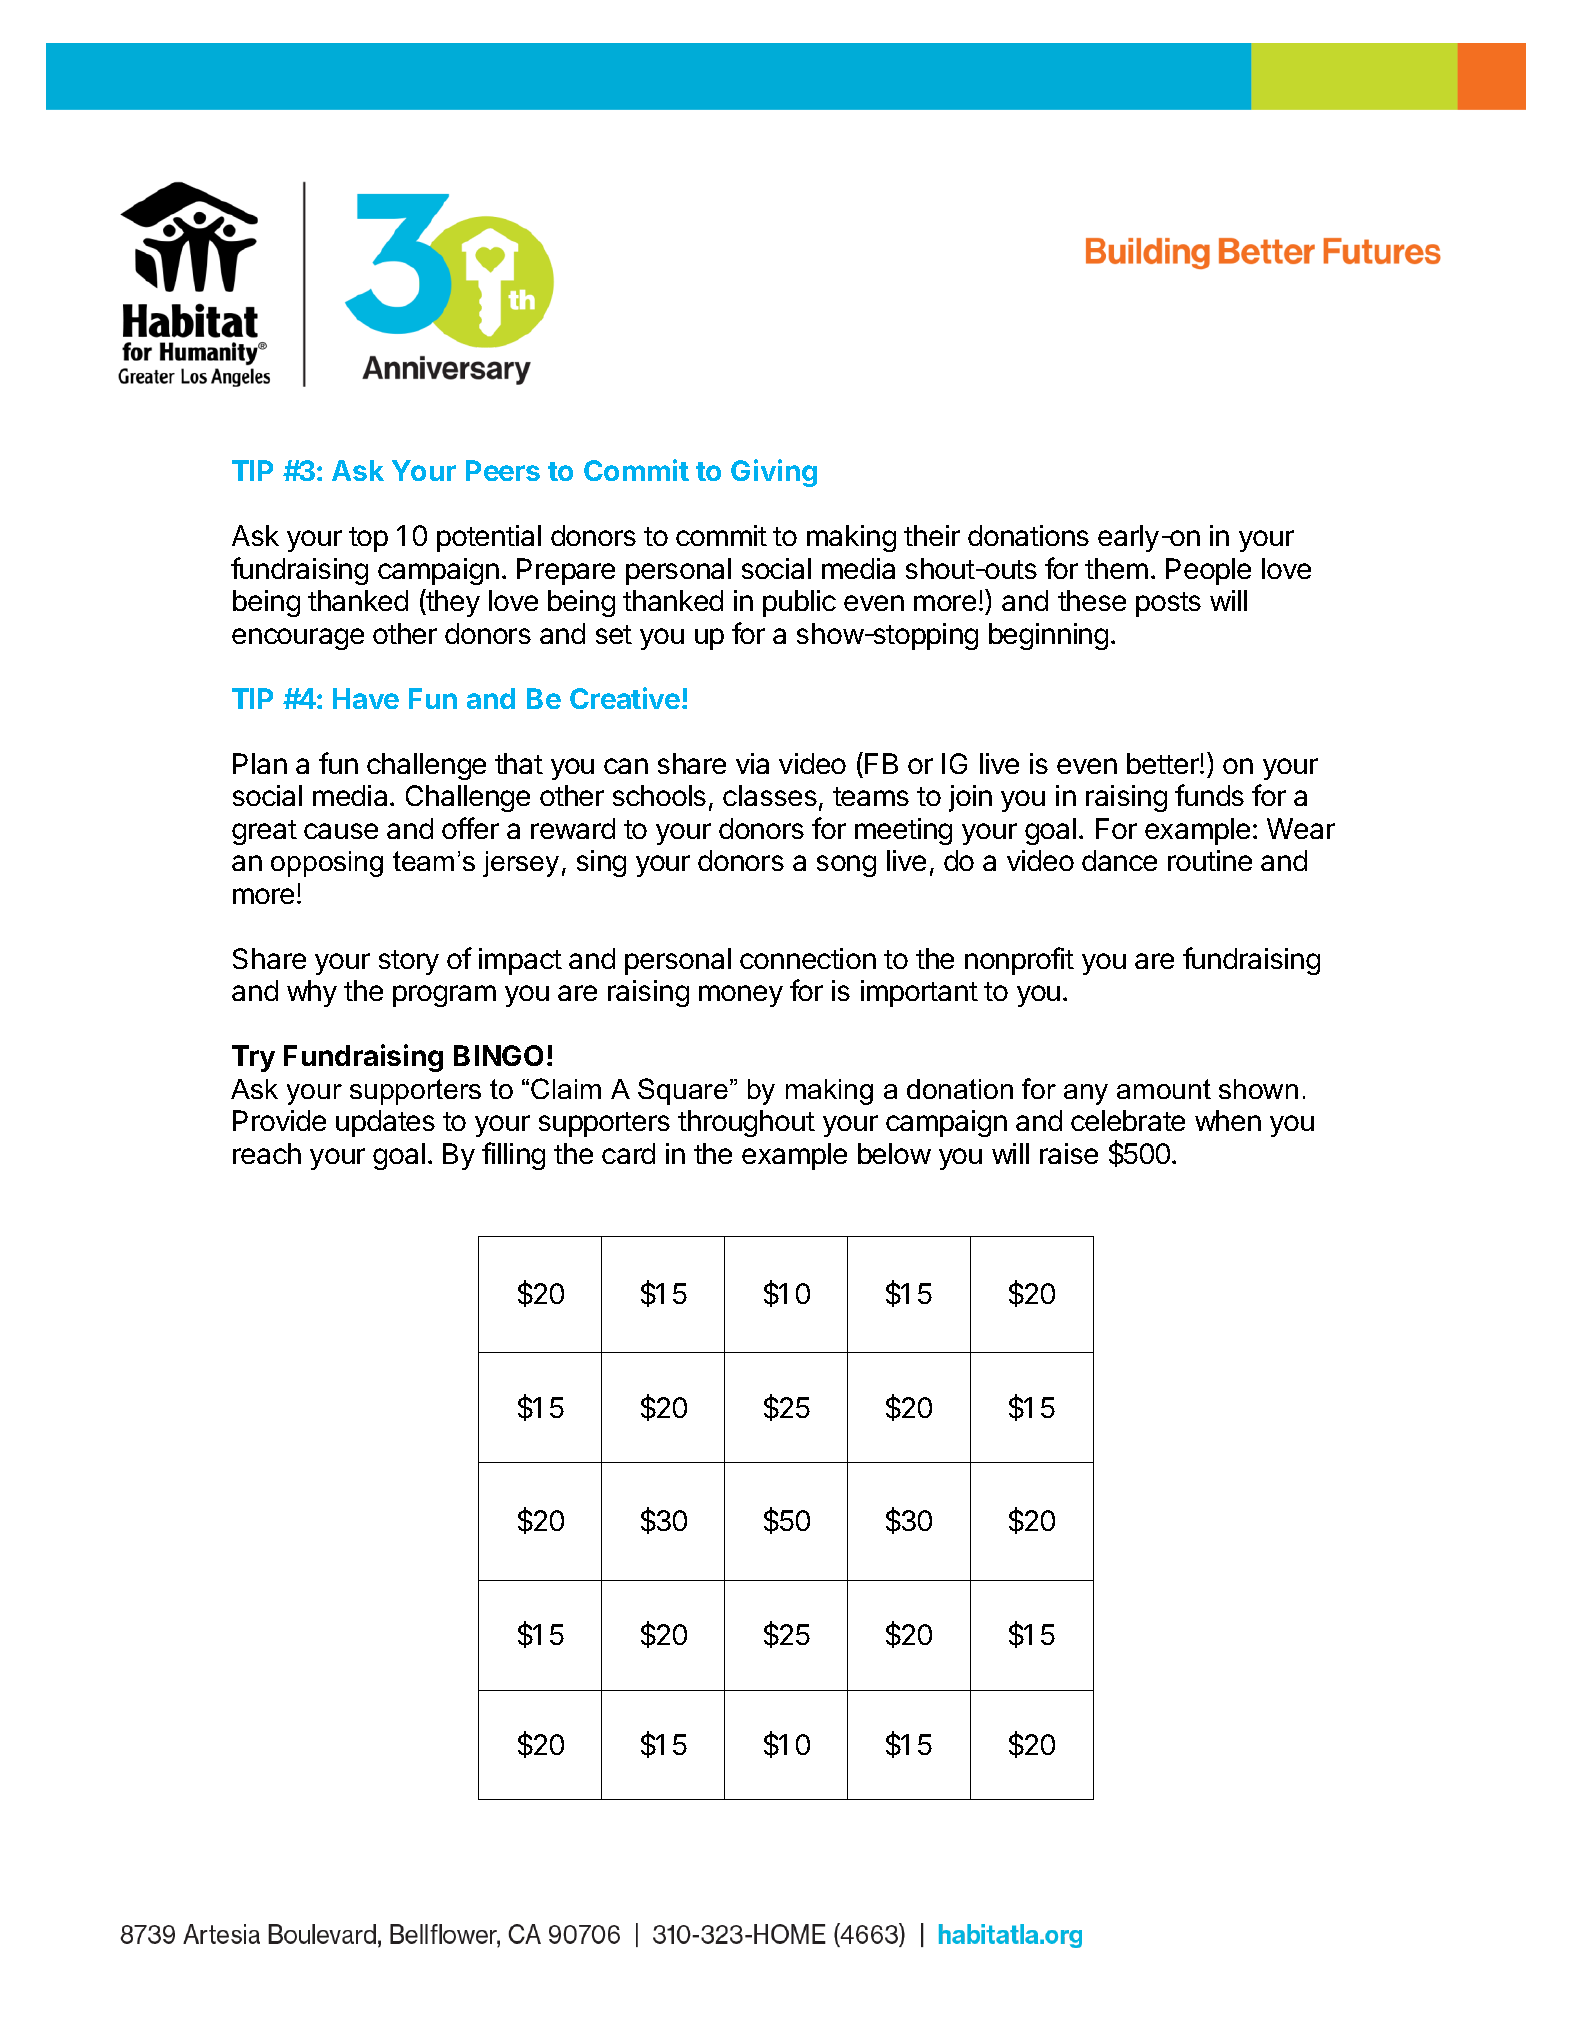  What do you see at coordinates (799, 603) in the image?
I see `public` at bounding box center [799, 603].
